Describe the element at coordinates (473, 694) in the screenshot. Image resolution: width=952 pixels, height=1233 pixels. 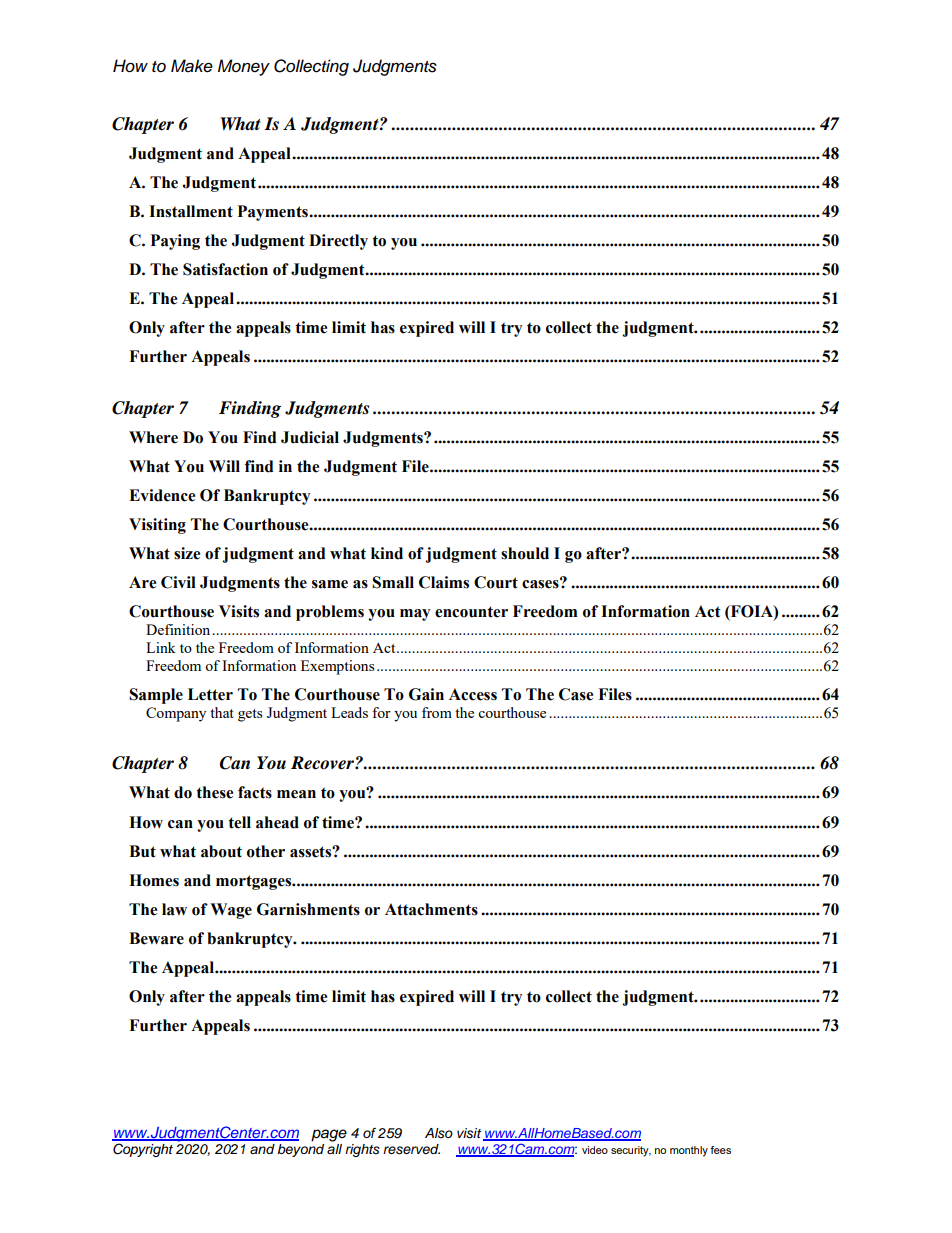
I see `Access` at that location.
